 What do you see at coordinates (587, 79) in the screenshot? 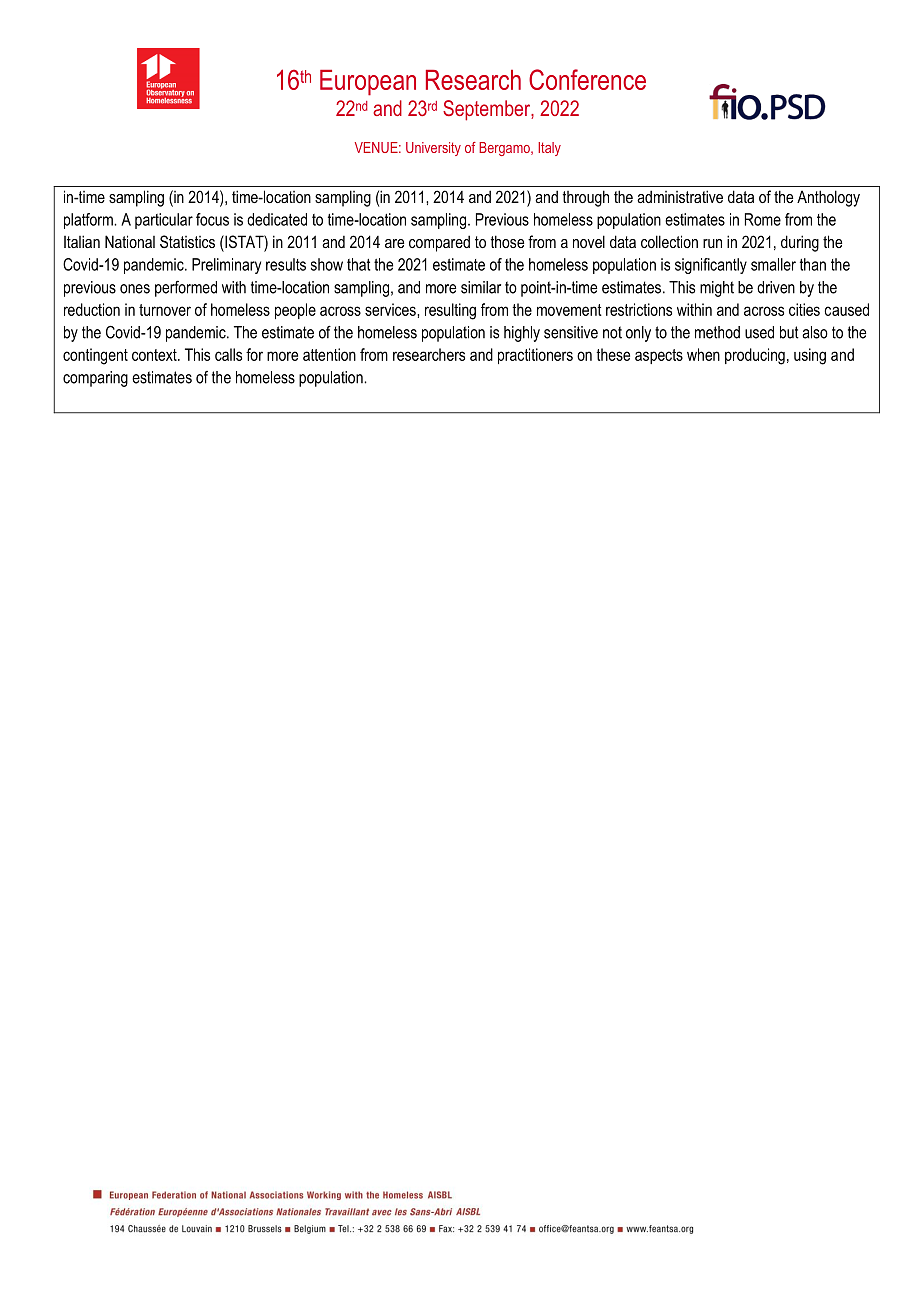
I see `Conference` at bounding box center [587, 79].
